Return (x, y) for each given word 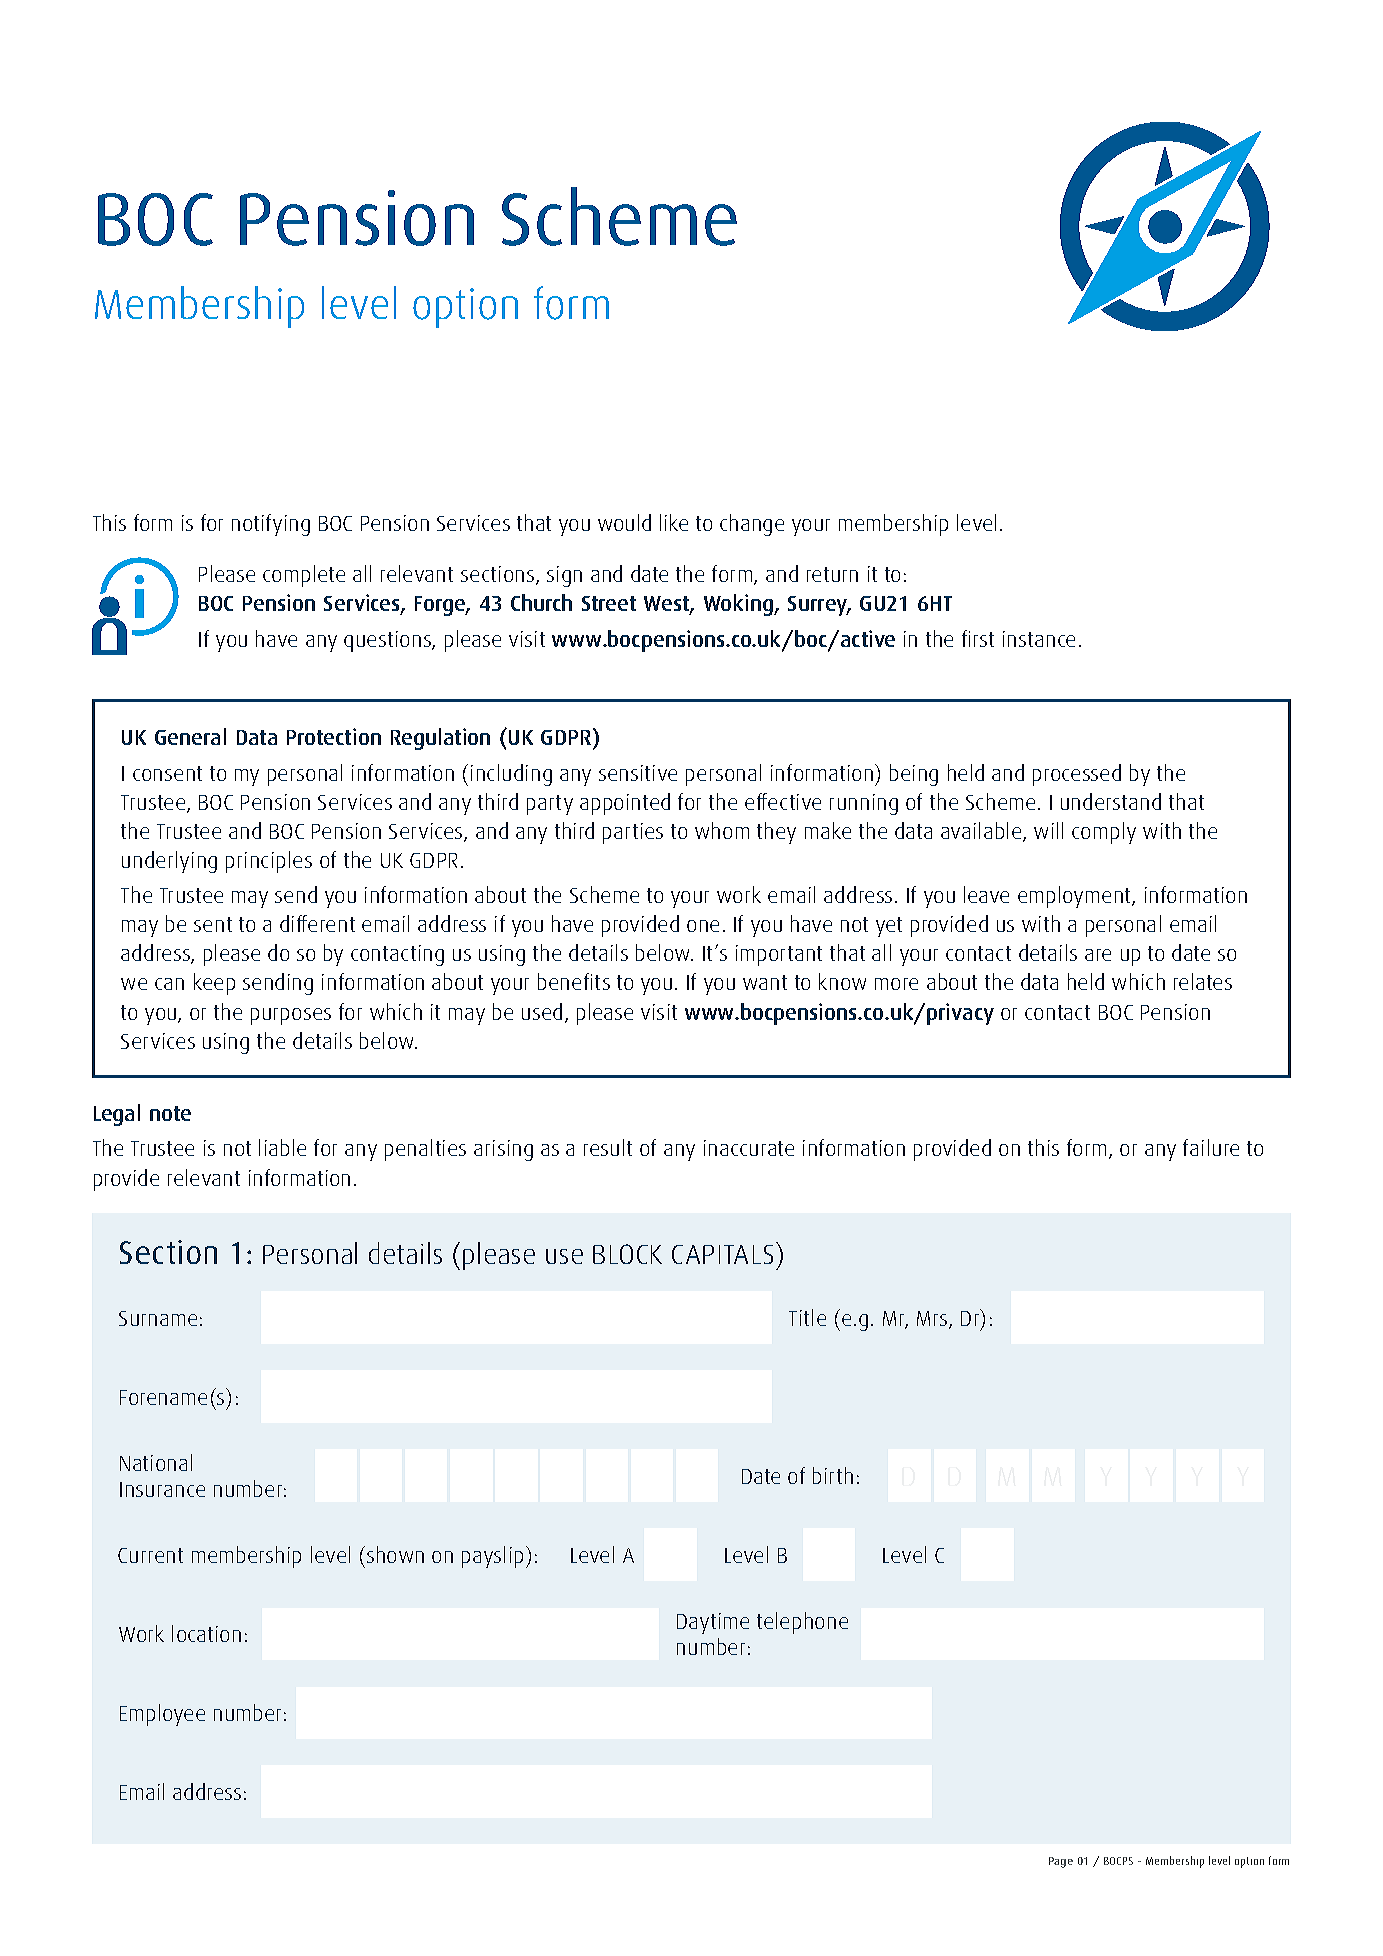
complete (304, 576)
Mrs (933, 1320)
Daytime (713, 1623)
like (674, 522)
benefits (574, 981)
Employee (162, 1715)
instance (1039, 639)
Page (1061, 1862)
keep (214, 984)
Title (807, 1317)
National (156, 1462)
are (1098, 955)
